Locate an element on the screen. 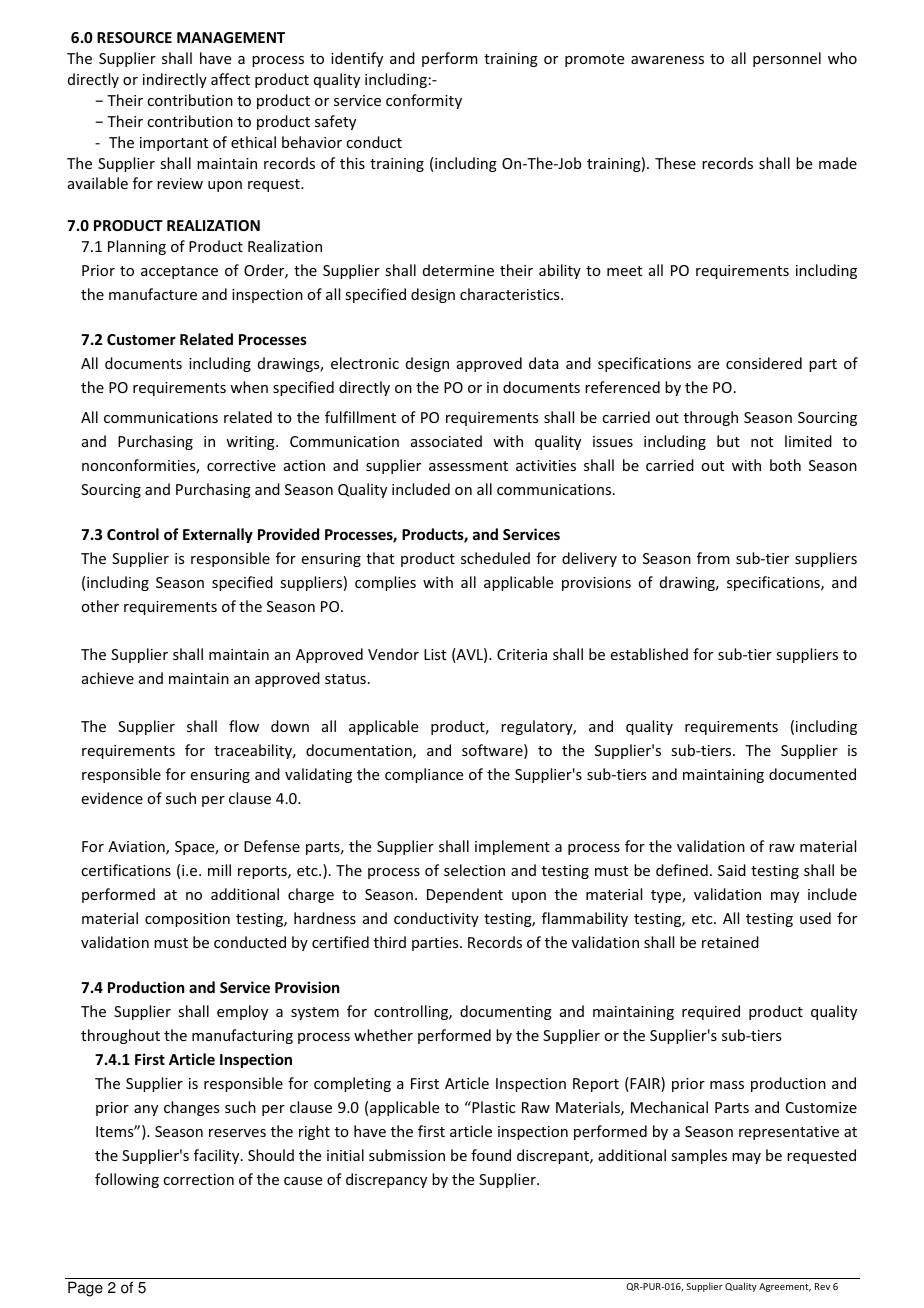  determine is located at coordinates (458, 270).
